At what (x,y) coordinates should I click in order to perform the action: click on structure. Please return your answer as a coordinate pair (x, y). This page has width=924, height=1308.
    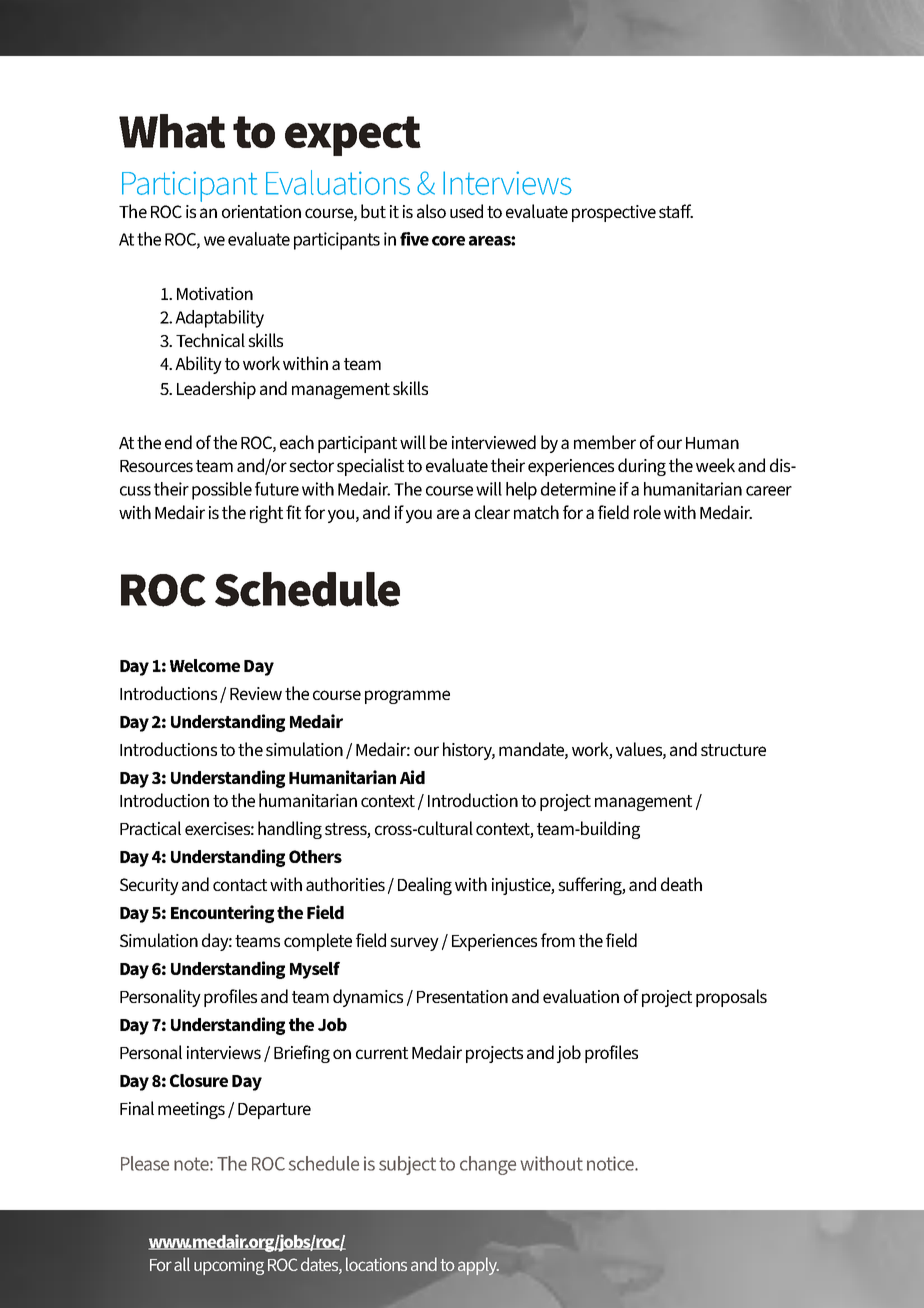
    Looking at the image, I should click on (733, 750).
